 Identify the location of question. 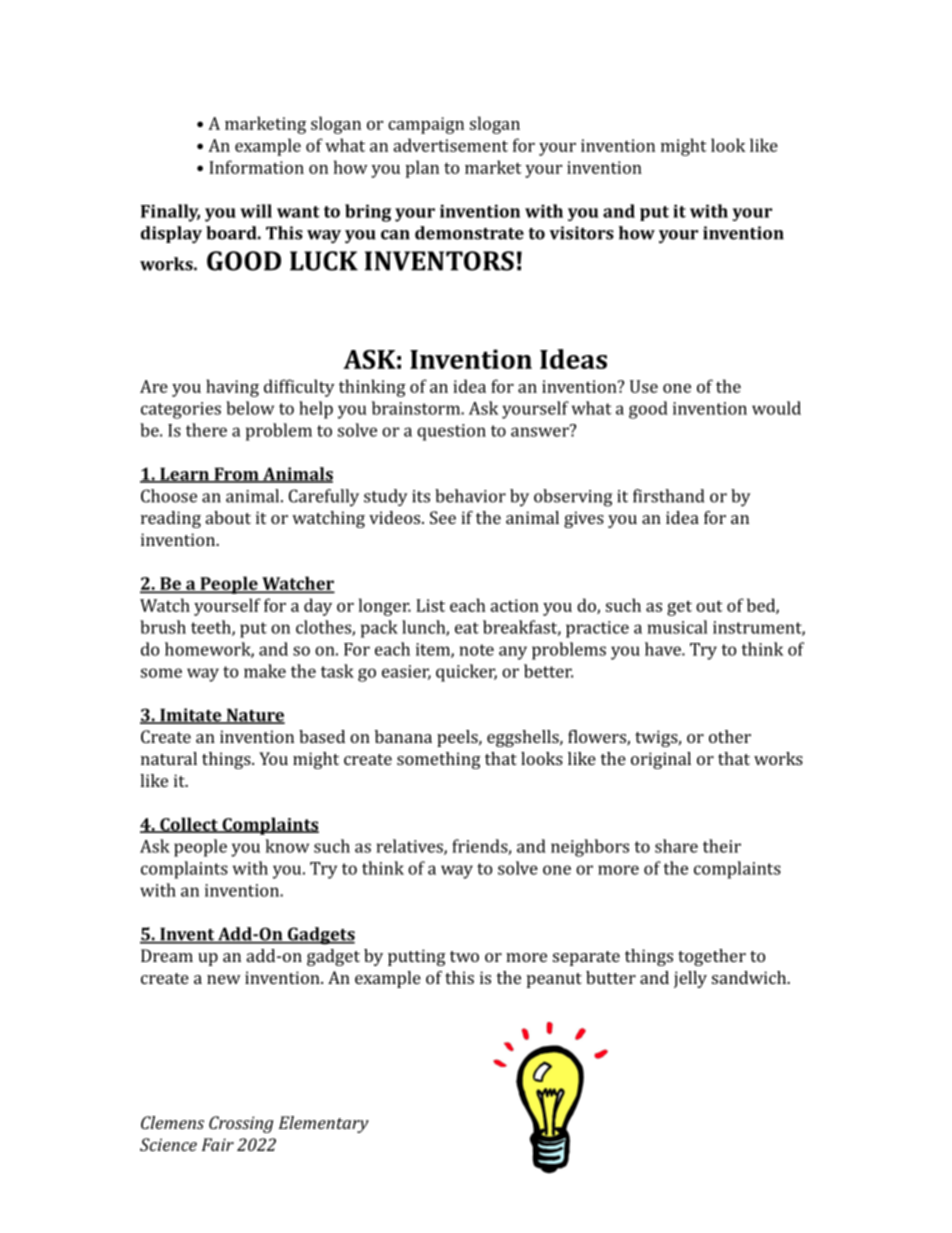
(451, 432).
